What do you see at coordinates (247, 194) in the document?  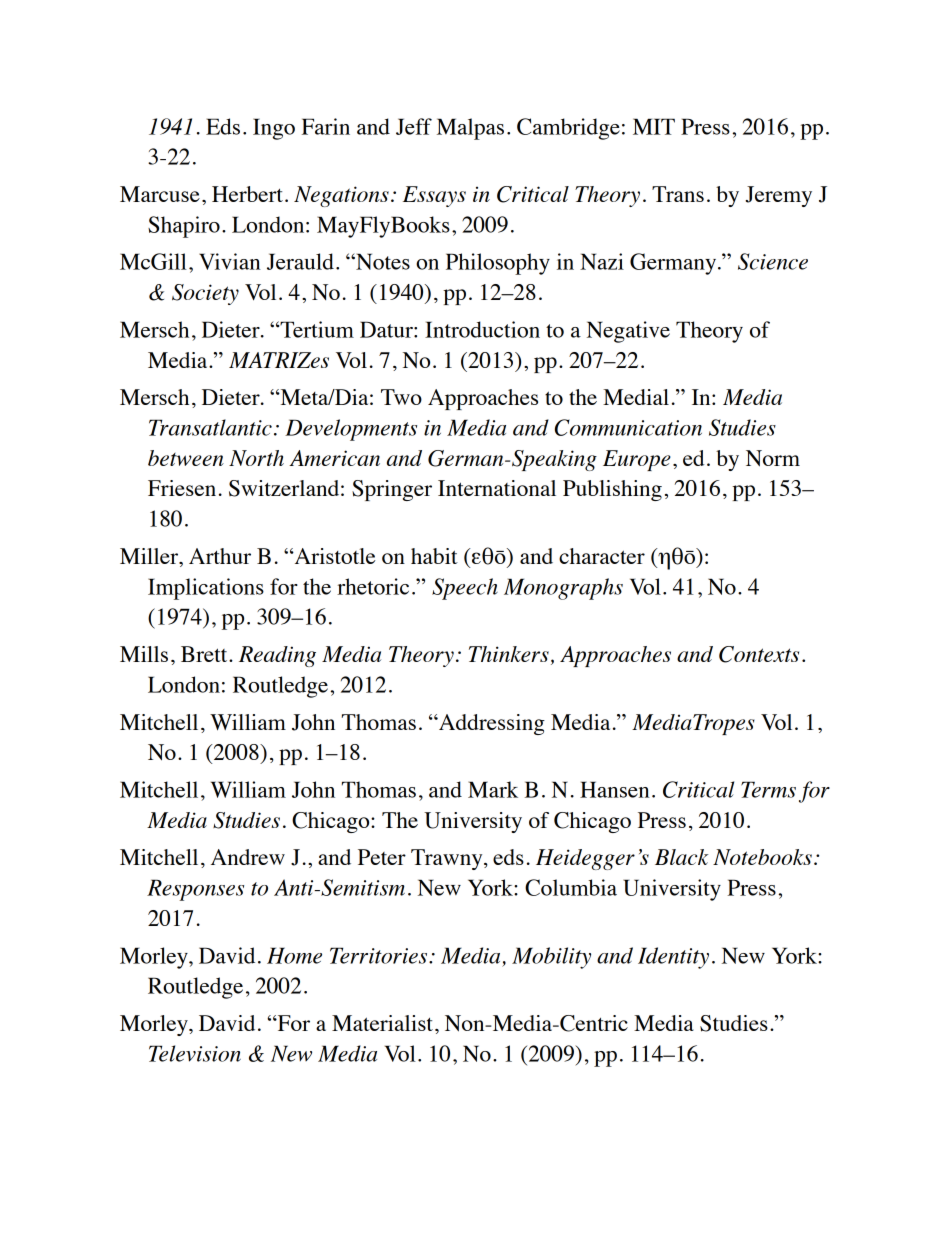 I see `Herbert` at bounding box center [247, 194].
